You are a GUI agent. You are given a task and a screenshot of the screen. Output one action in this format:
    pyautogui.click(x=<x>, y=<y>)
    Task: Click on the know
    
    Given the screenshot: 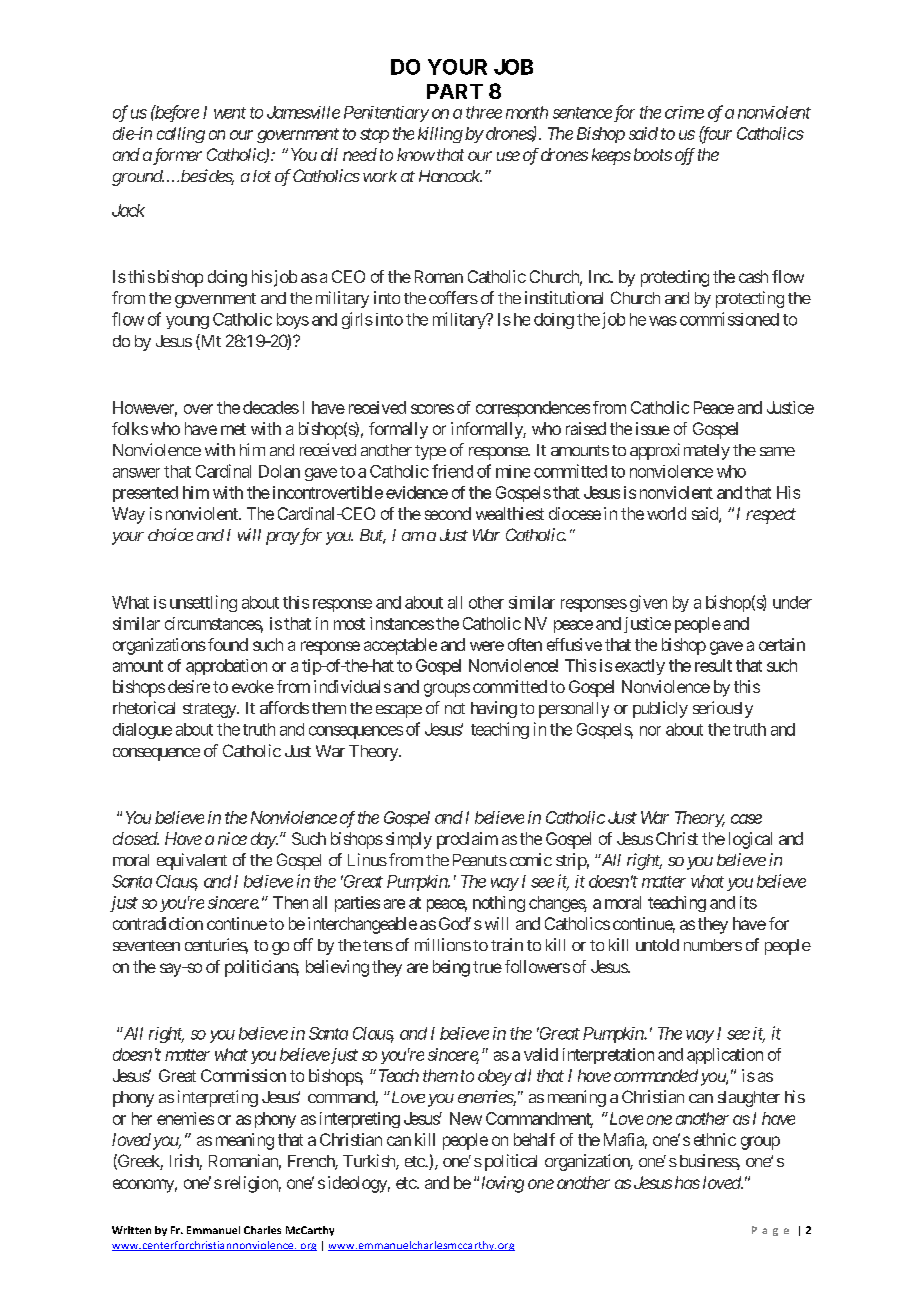 What is the action you would take?
    pyautogui.click(x=416, y=154)
